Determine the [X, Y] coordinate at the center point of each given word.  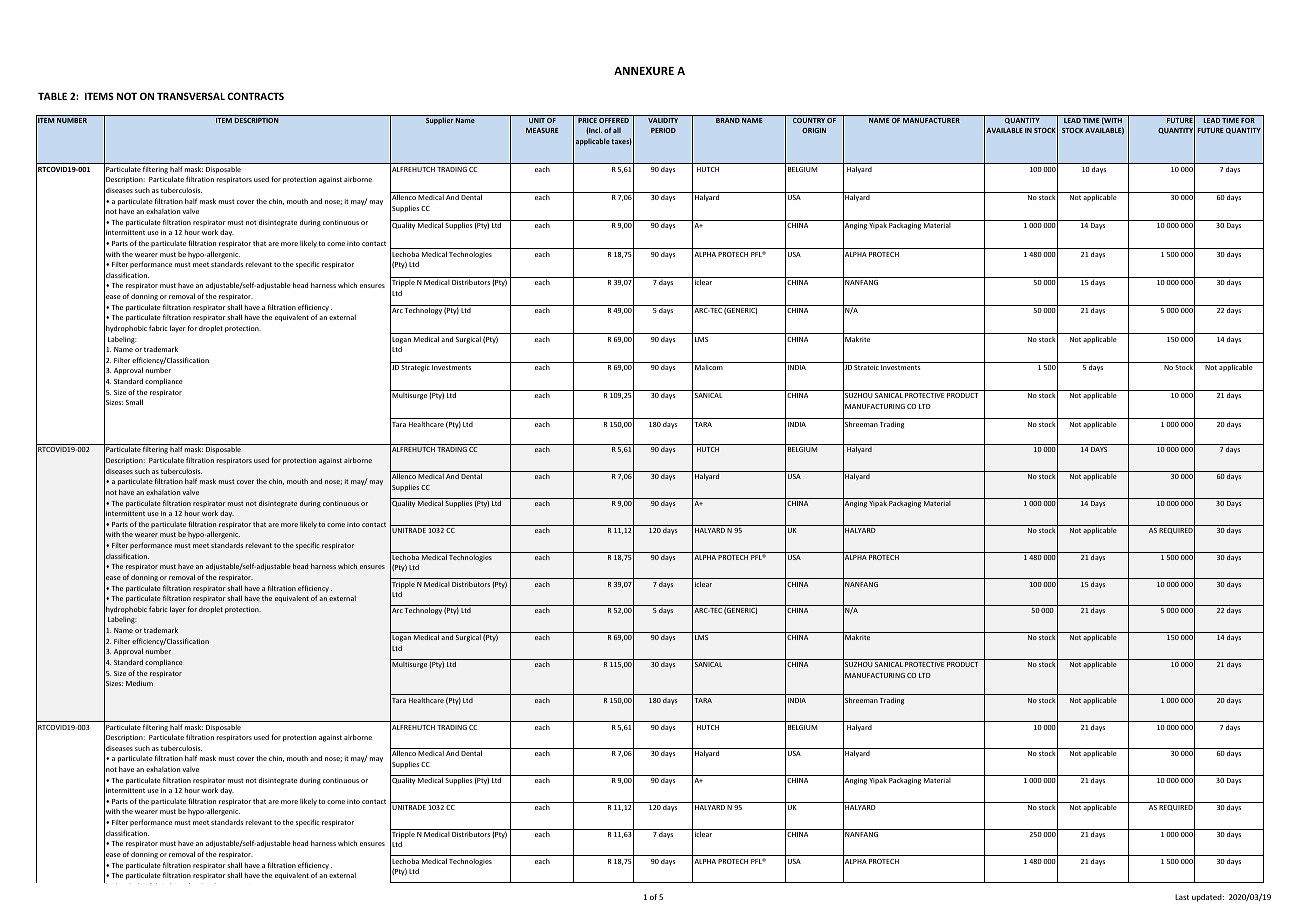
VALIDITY [663, 120]
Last [1182, 897]
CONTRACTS [255, 96]
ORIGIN [814, 130]
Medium [139, 683]
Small [134, 402]
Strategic [415, 368]
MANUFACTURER [931, 120]
